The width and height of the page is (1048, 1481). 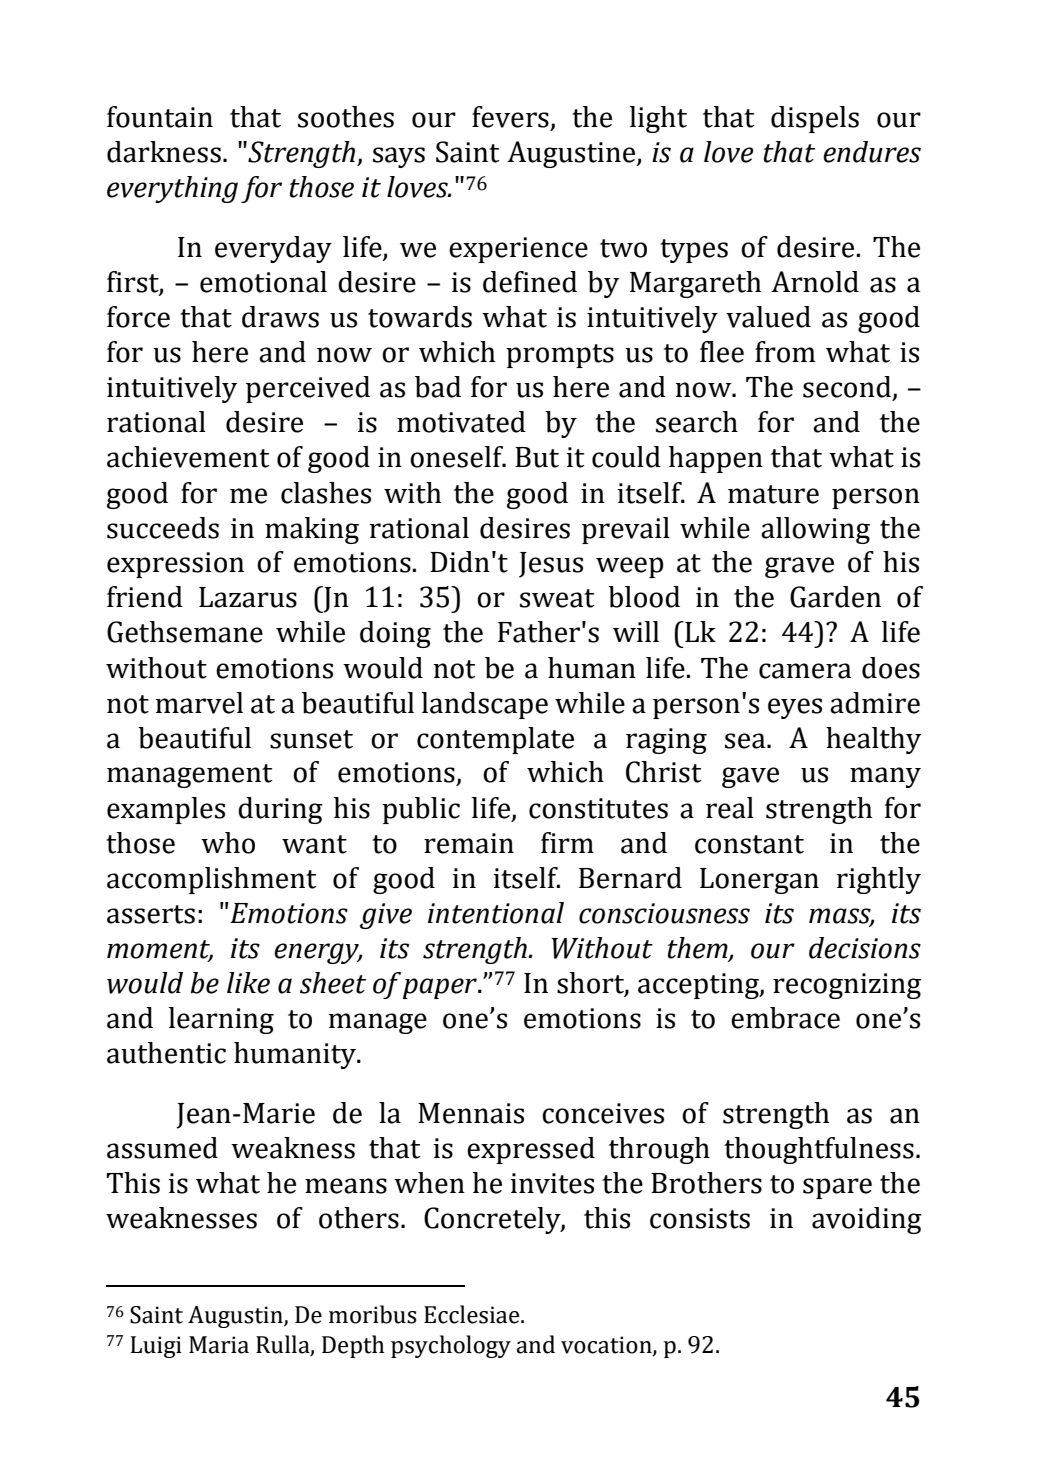 What do you see at coordinates (795, 708) in the page?
I see `eyes` at bounding box center [795, 708].
